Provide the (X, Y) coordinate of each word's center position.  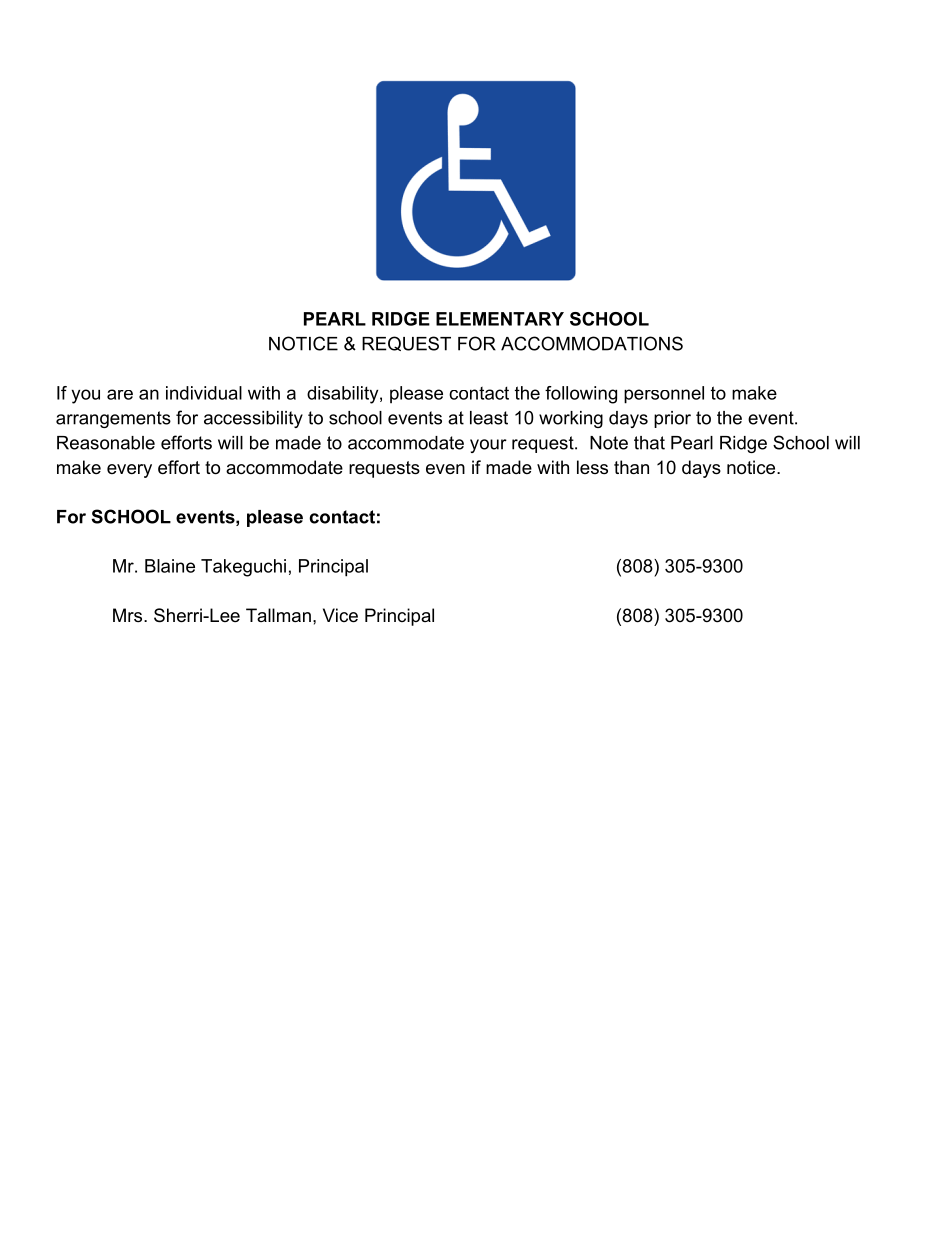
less (592, 467)
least (489, 418)
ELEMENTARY (500, 319)
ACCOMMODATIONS (592, 343)
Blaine (170, 566)
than (631, 467)
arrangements (113, 419)
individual (204, 393)
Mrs (129, 615)
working (571, 419)
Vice (340, 615)
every (129, 471)
